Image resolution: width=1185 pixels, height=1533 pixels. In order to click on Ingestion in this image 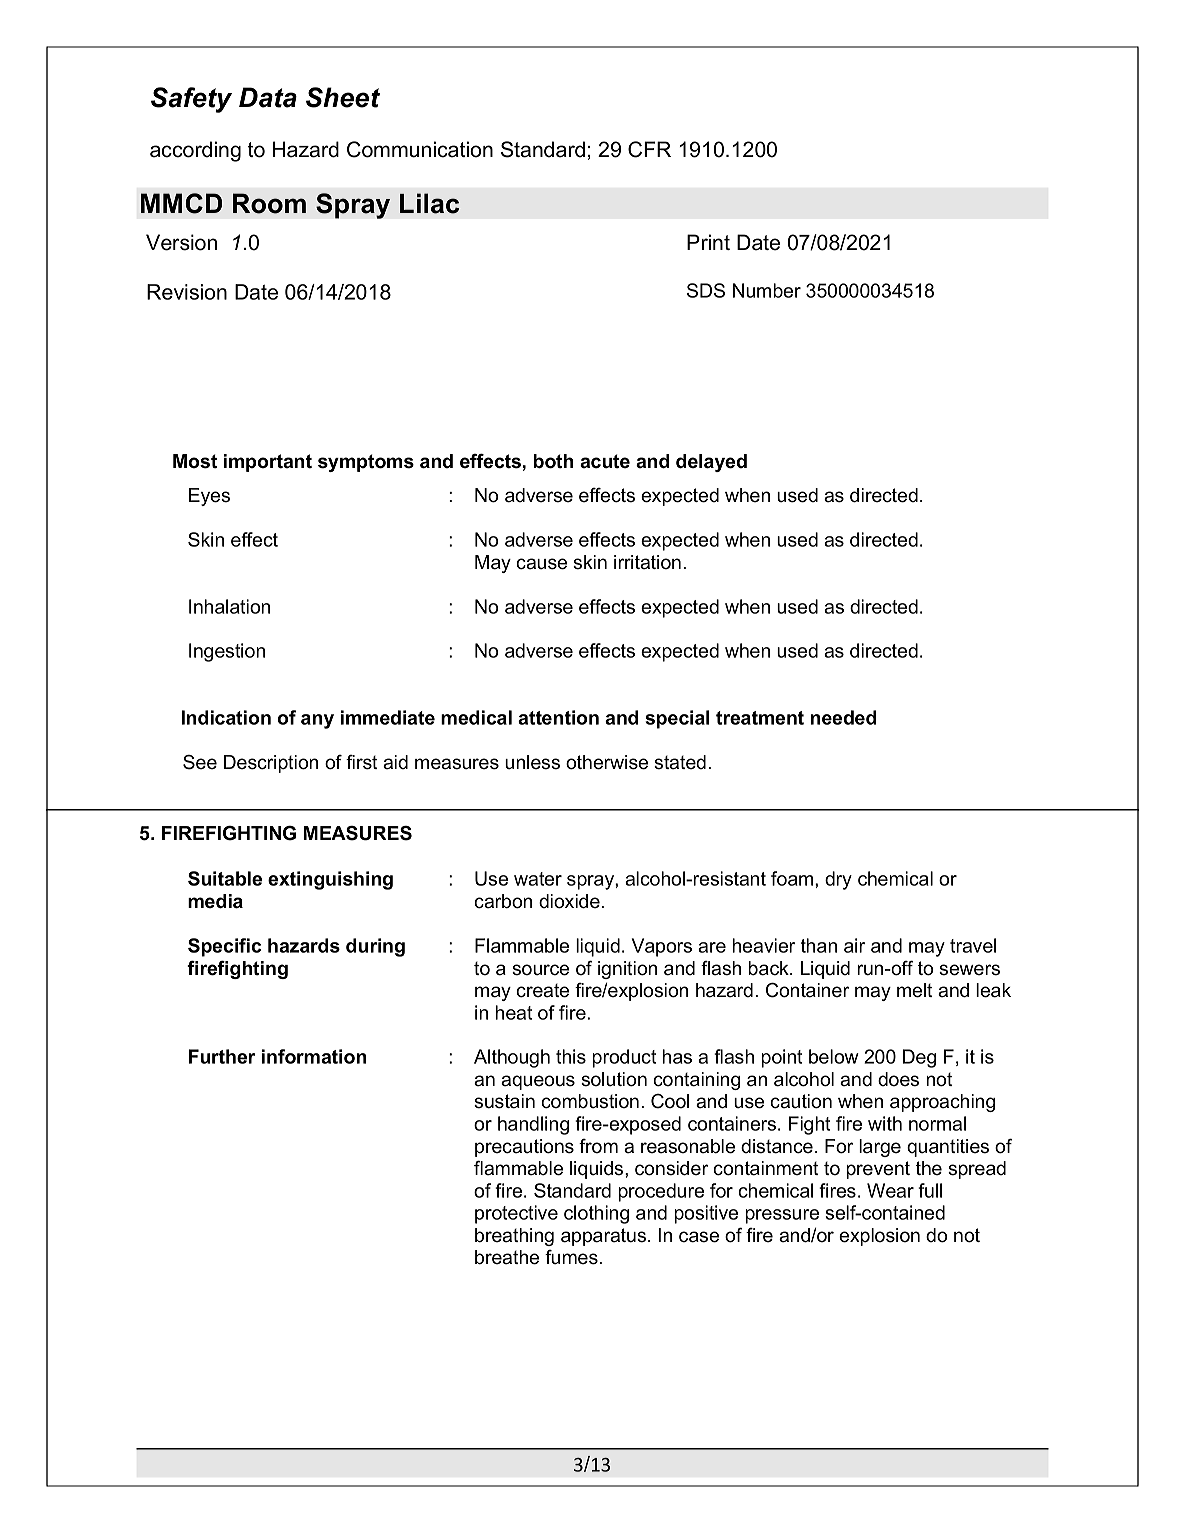, I will do `click(227, 652)`.
